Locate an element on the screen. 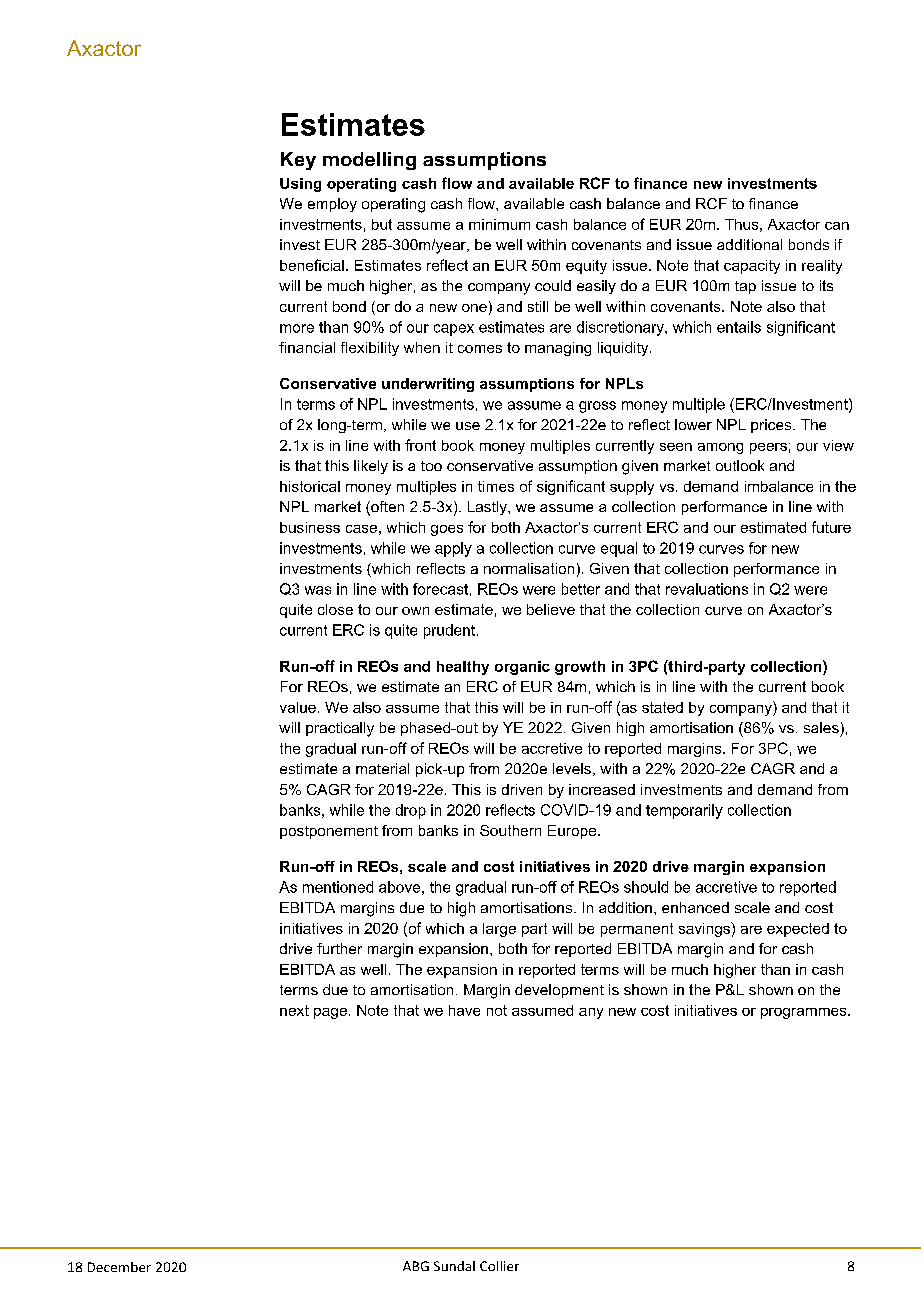 This screenshot has height=1308, width=924. use is located at coordinates (468, 426).
